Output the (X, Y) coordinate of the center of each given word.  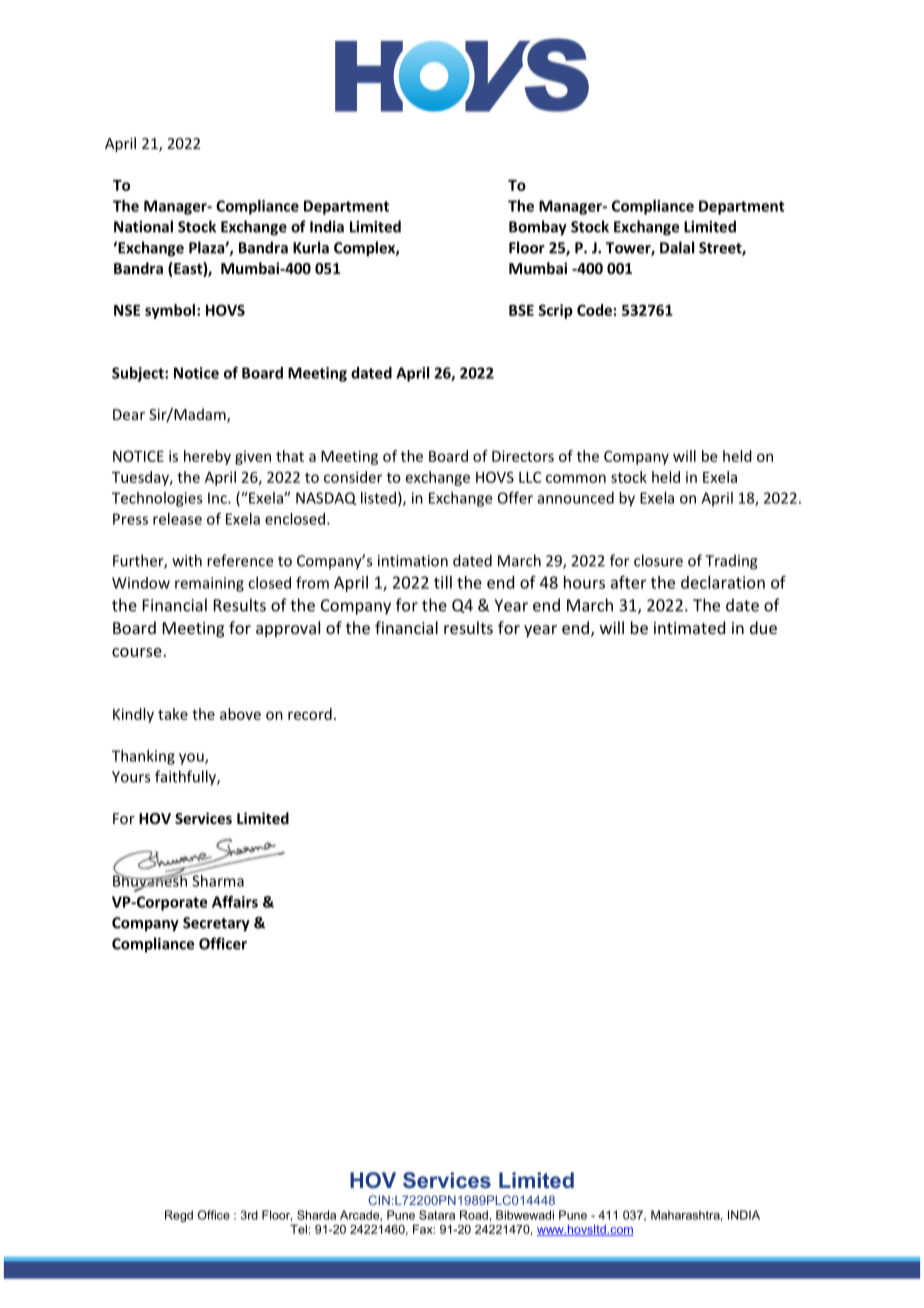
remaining (209, 584)
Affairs (235, 901)
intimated (689, 627)
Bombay (538, 228)
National (143, 226)
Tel (298, 1229)
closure (658, 560)
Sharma (217, 879)
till (443, 582)
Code (594, 310)
